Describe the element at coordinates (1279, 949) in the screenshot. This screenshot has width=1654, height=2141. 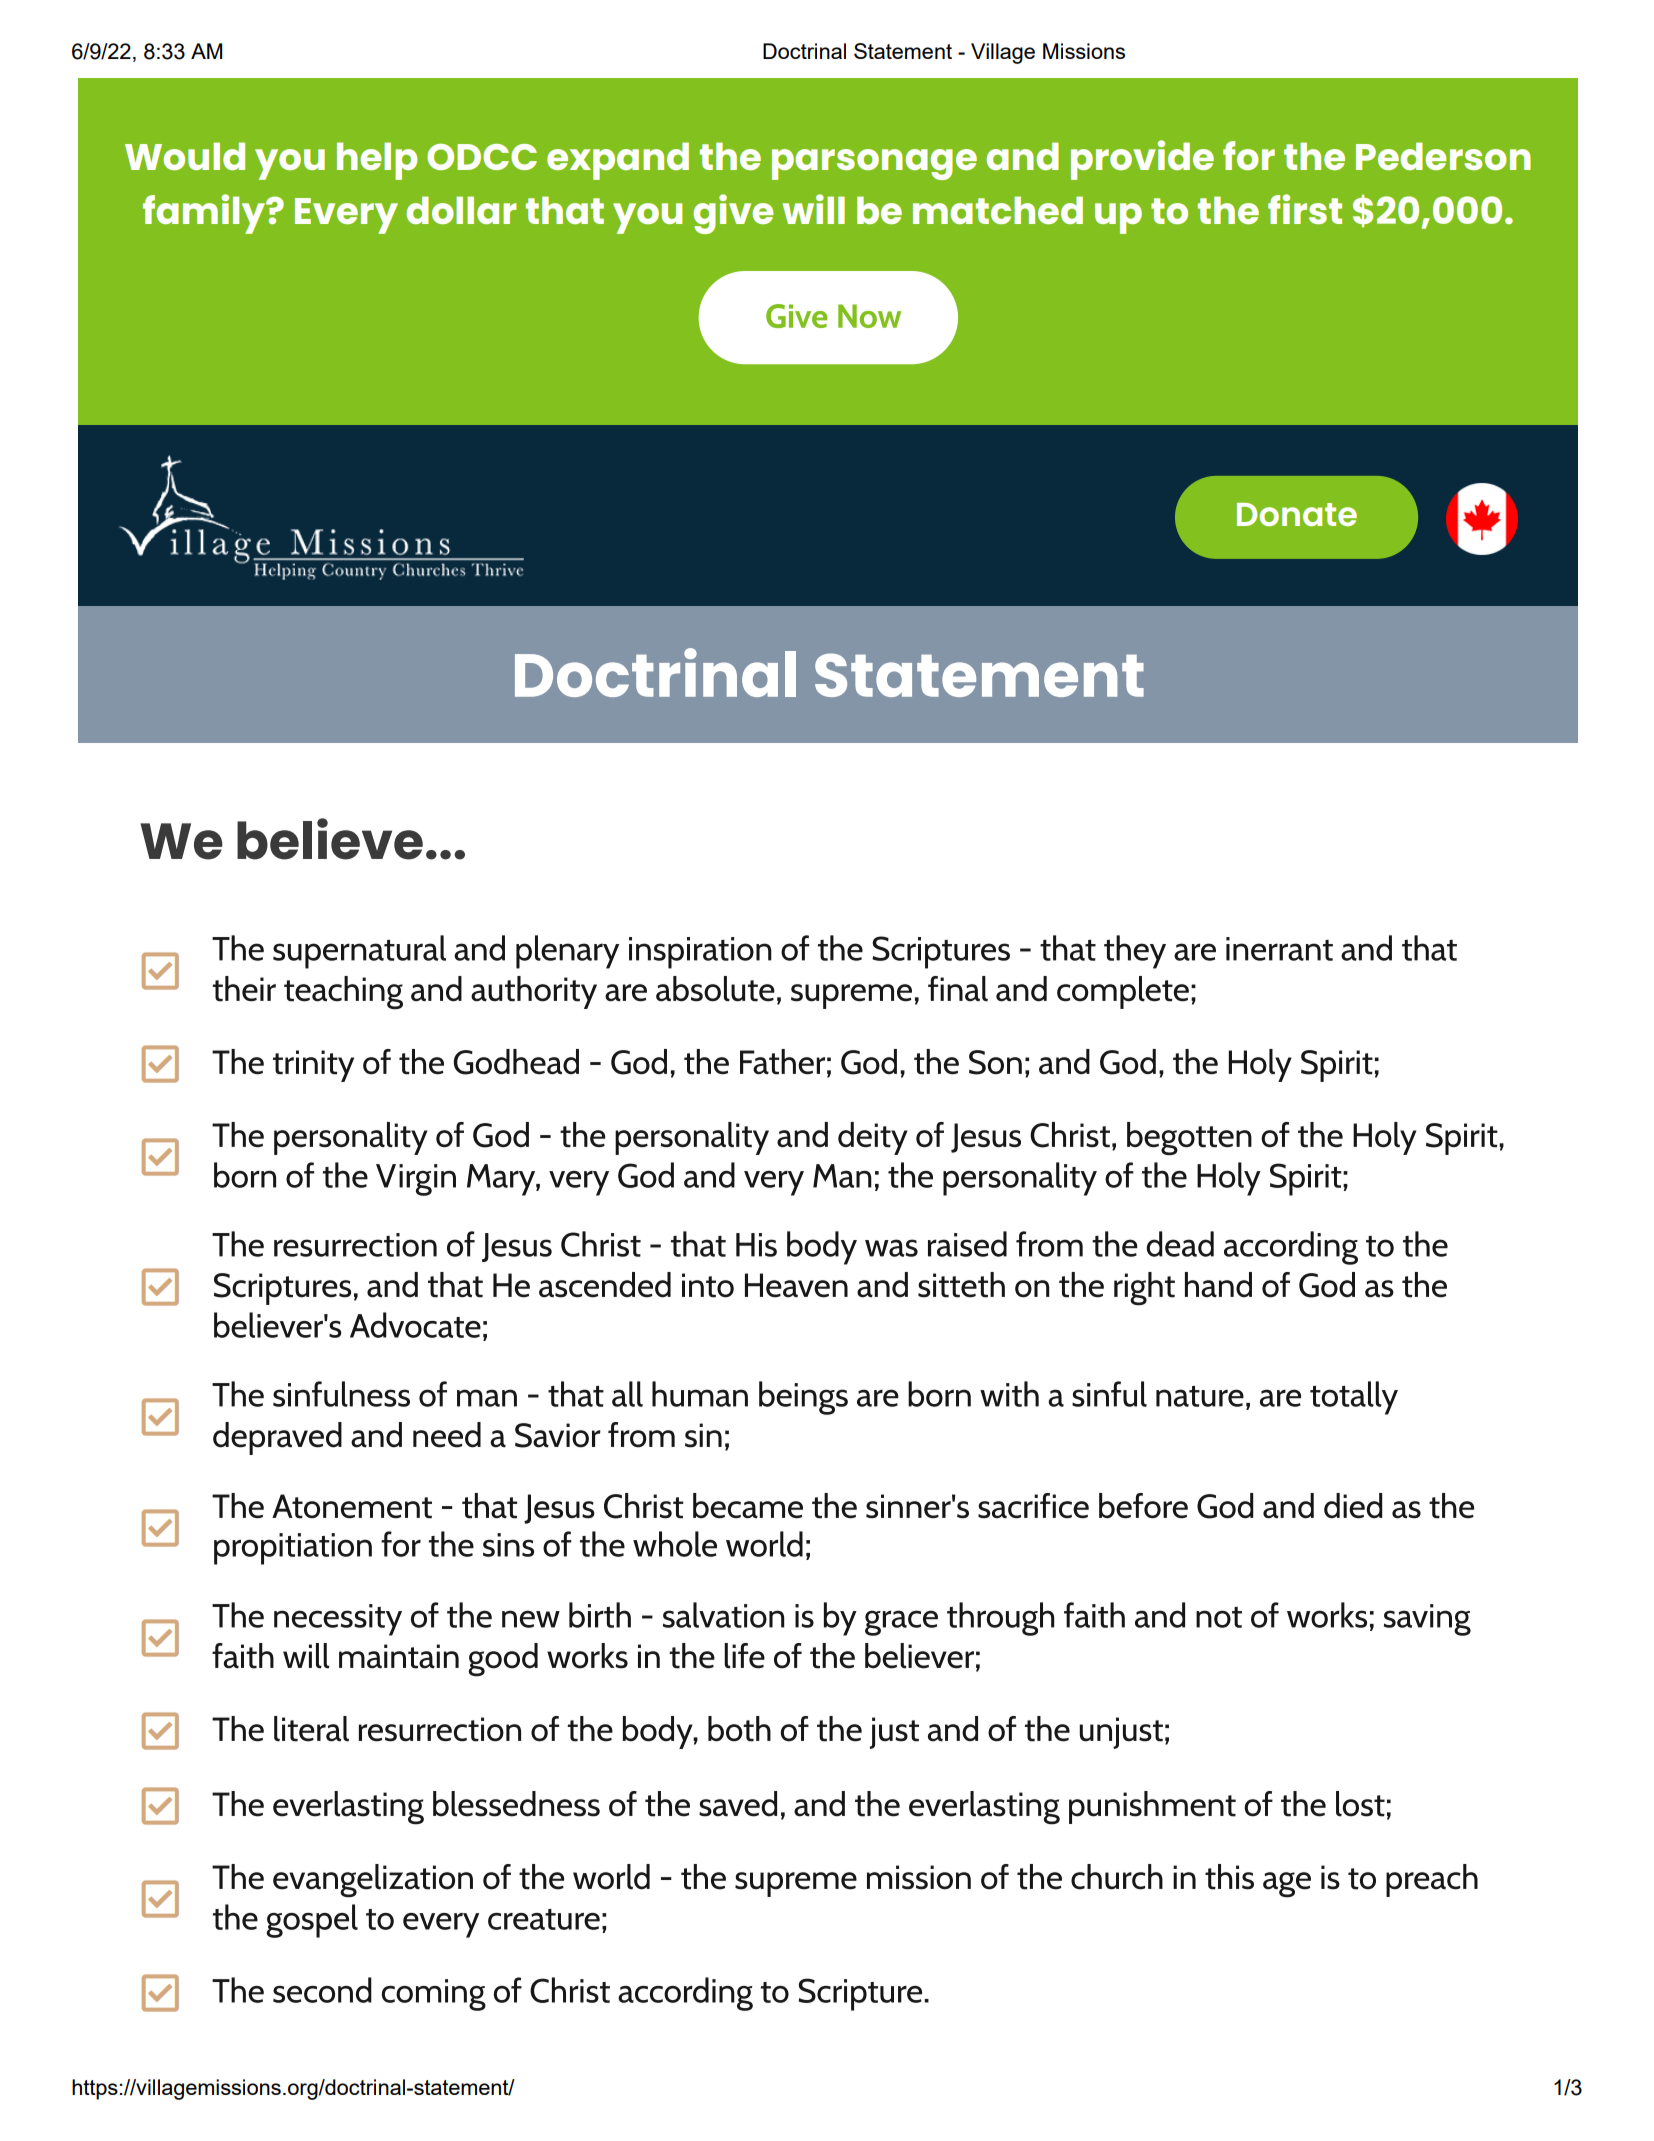
I see `inerrant` at that location.
